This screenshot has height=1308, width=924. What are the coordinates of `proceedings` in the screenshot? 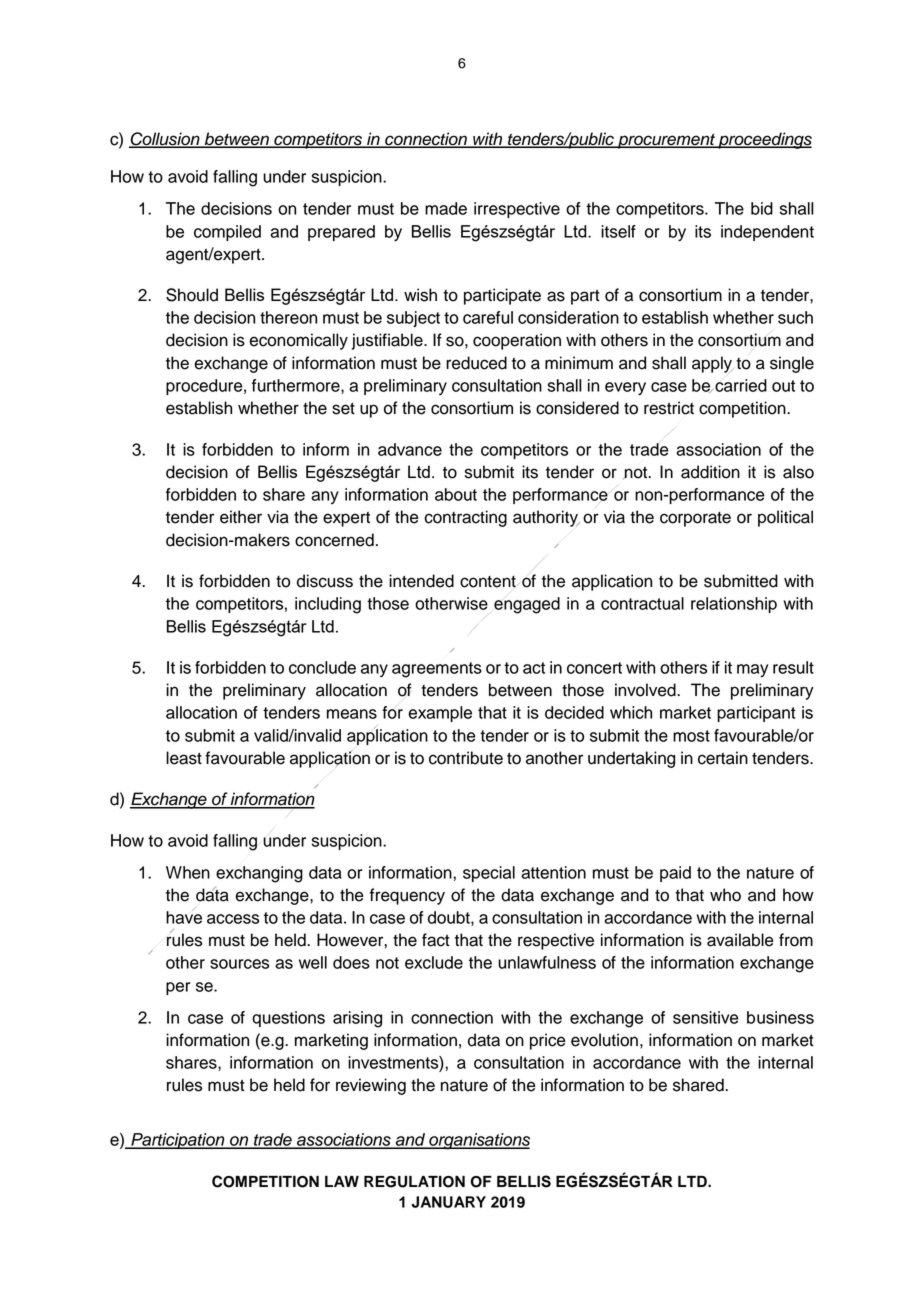 It's located at (764, 140).
